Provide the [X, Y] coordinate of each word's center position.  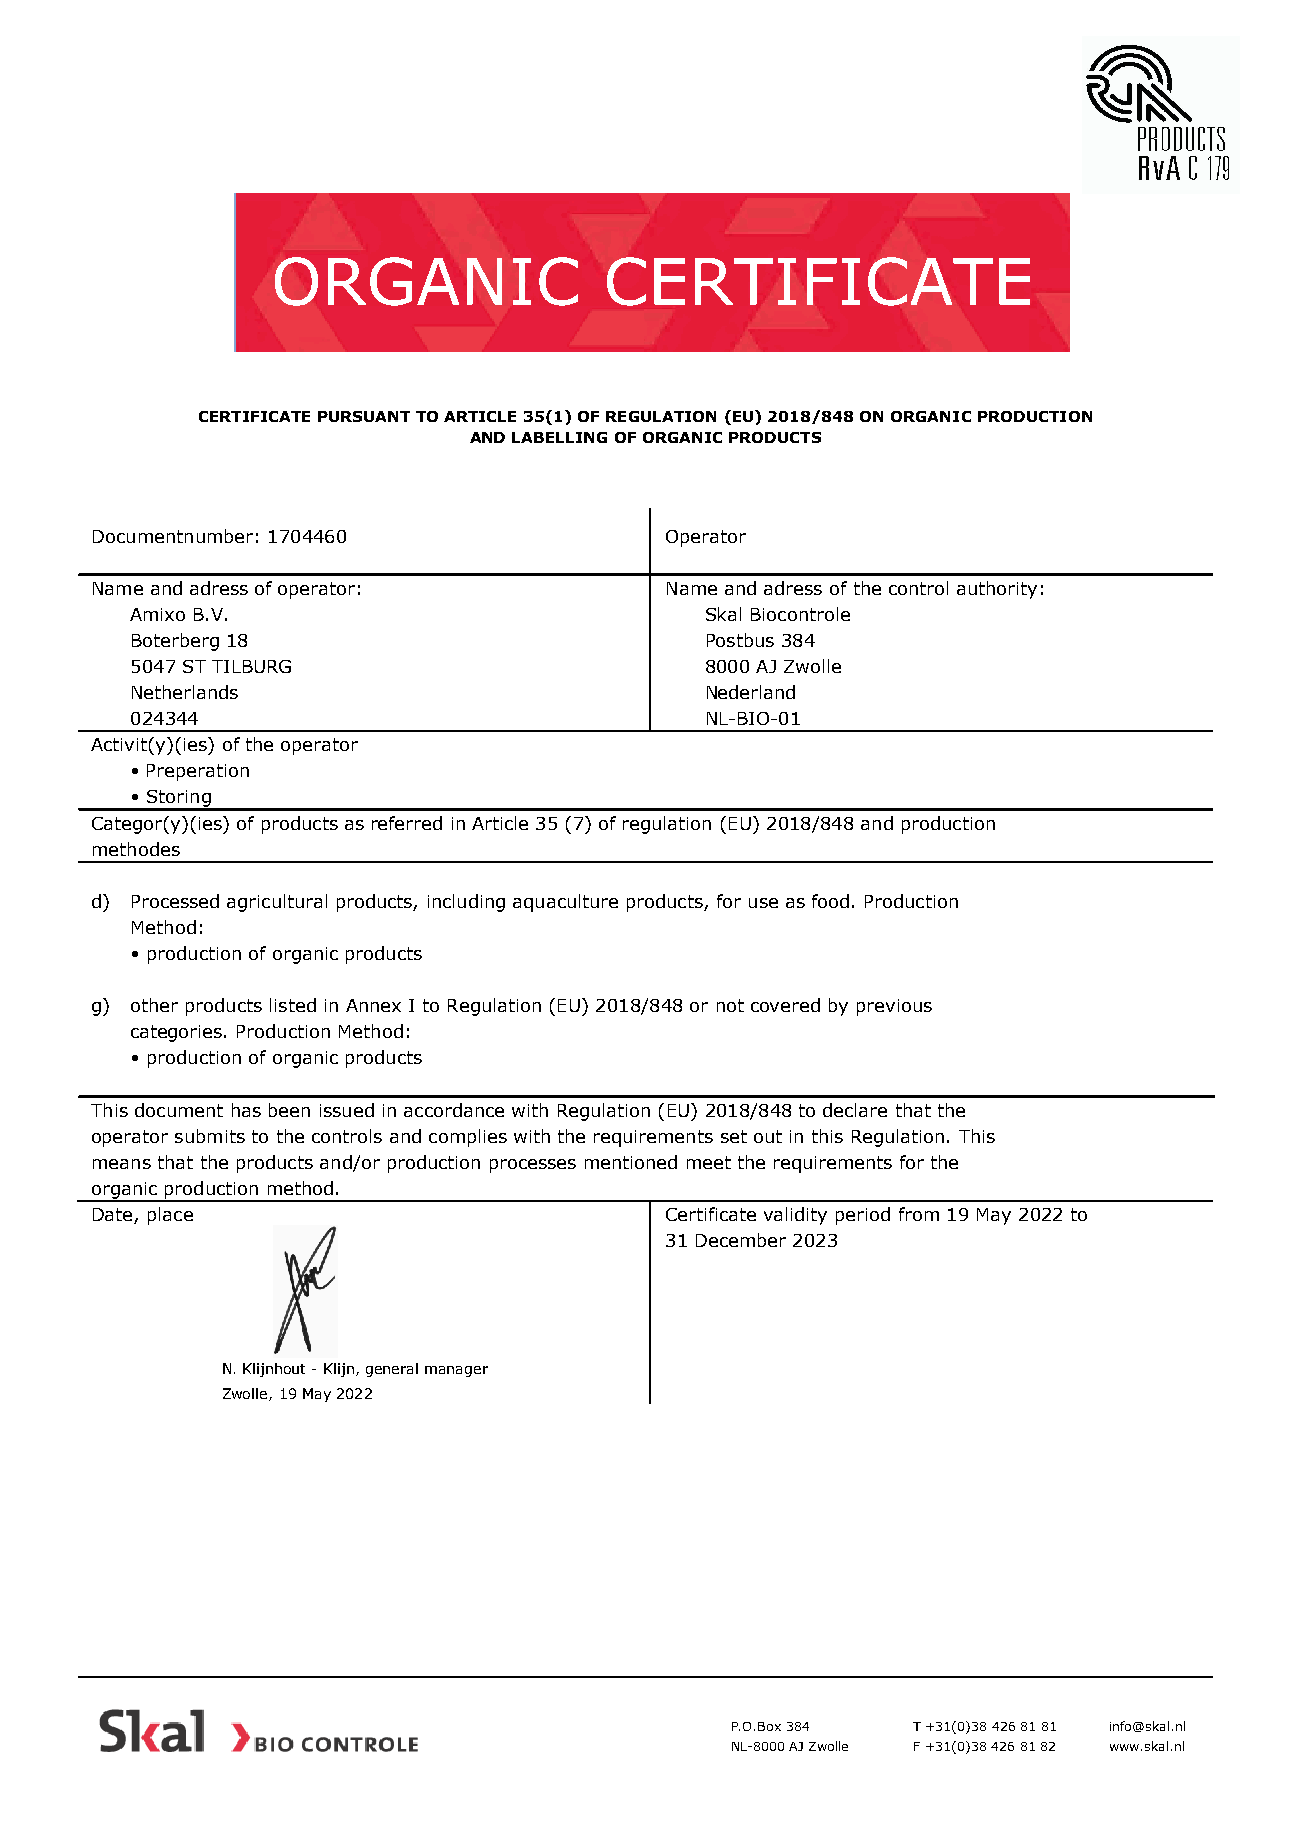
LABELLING [559, 437]
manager [456, 1371]
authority [997, 590]
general [392, 1370]
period [863, 1216]
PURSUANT [364, 416]
